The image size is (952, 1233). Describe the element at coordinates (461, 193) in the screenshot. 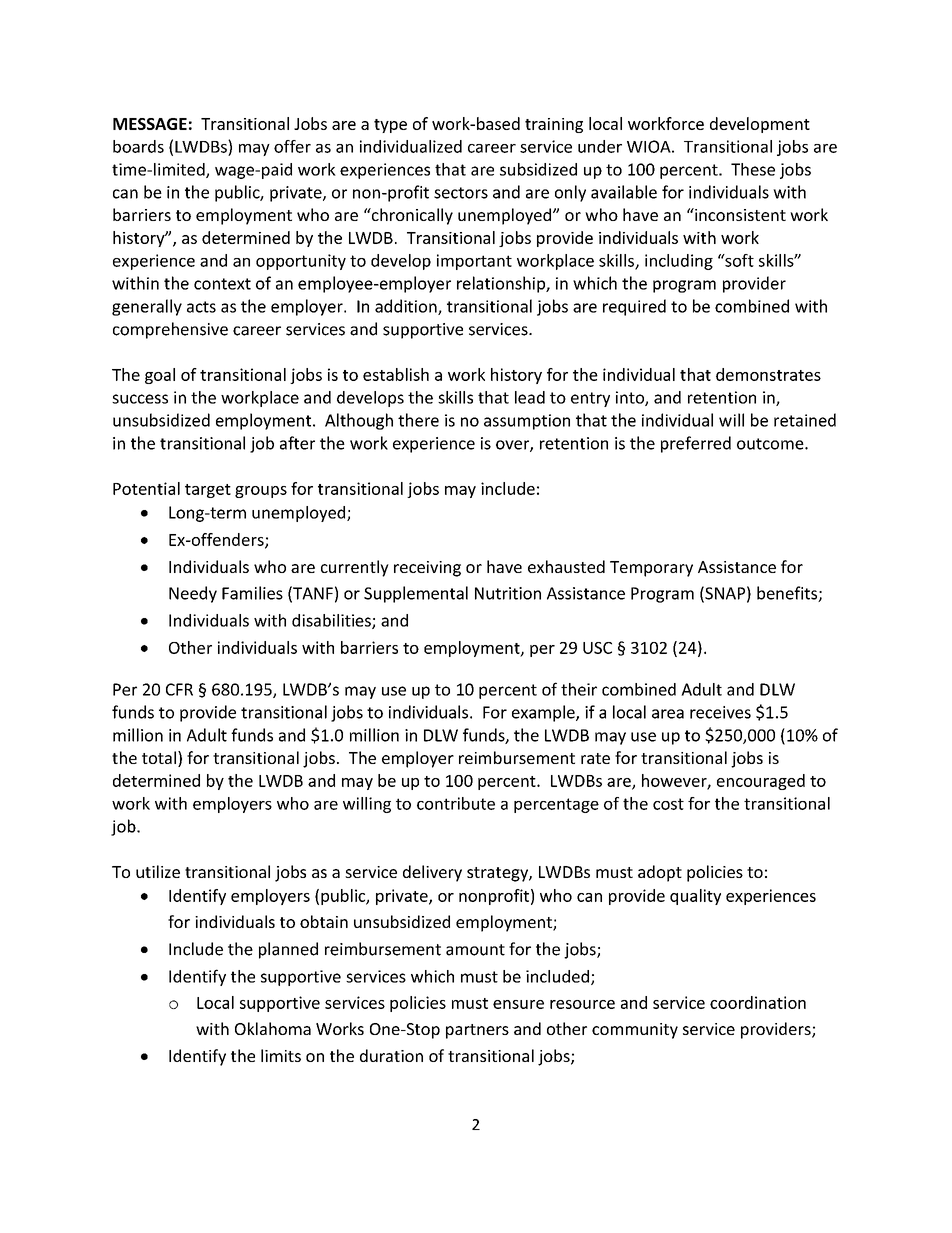

I see `sectors` at that location.
